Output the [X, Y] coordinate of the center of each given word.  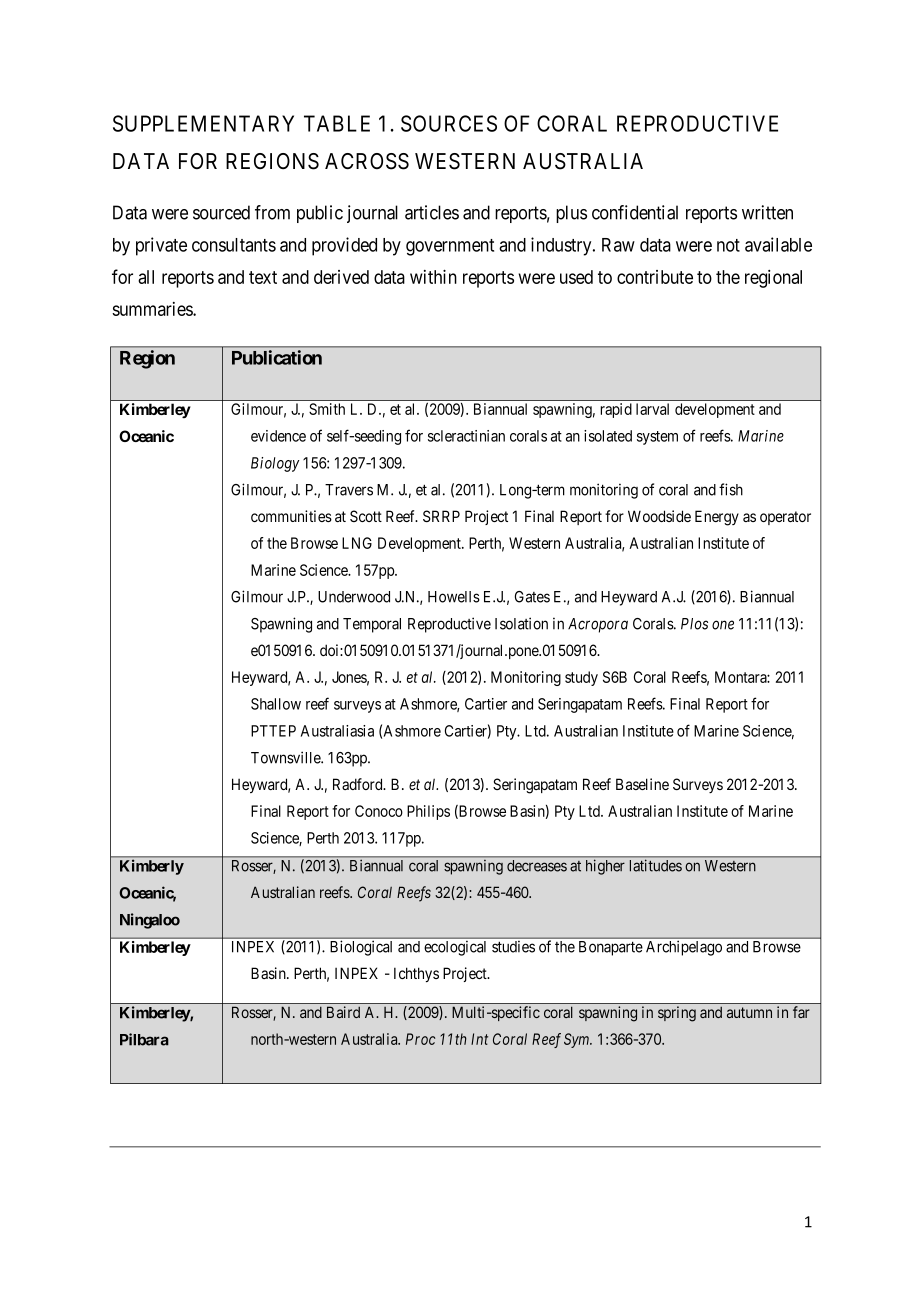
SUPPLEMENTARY [203, 123]
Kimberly [152, 867]
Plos [694, 624]
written [767, 212]
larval [652, 409]
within [433, 276]
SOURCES [449, 123]
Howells [454, 597]
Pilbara [144, 1039]
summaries [153, 309]
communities [291, 516]
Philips [428, 812]
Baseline [642, 784]
